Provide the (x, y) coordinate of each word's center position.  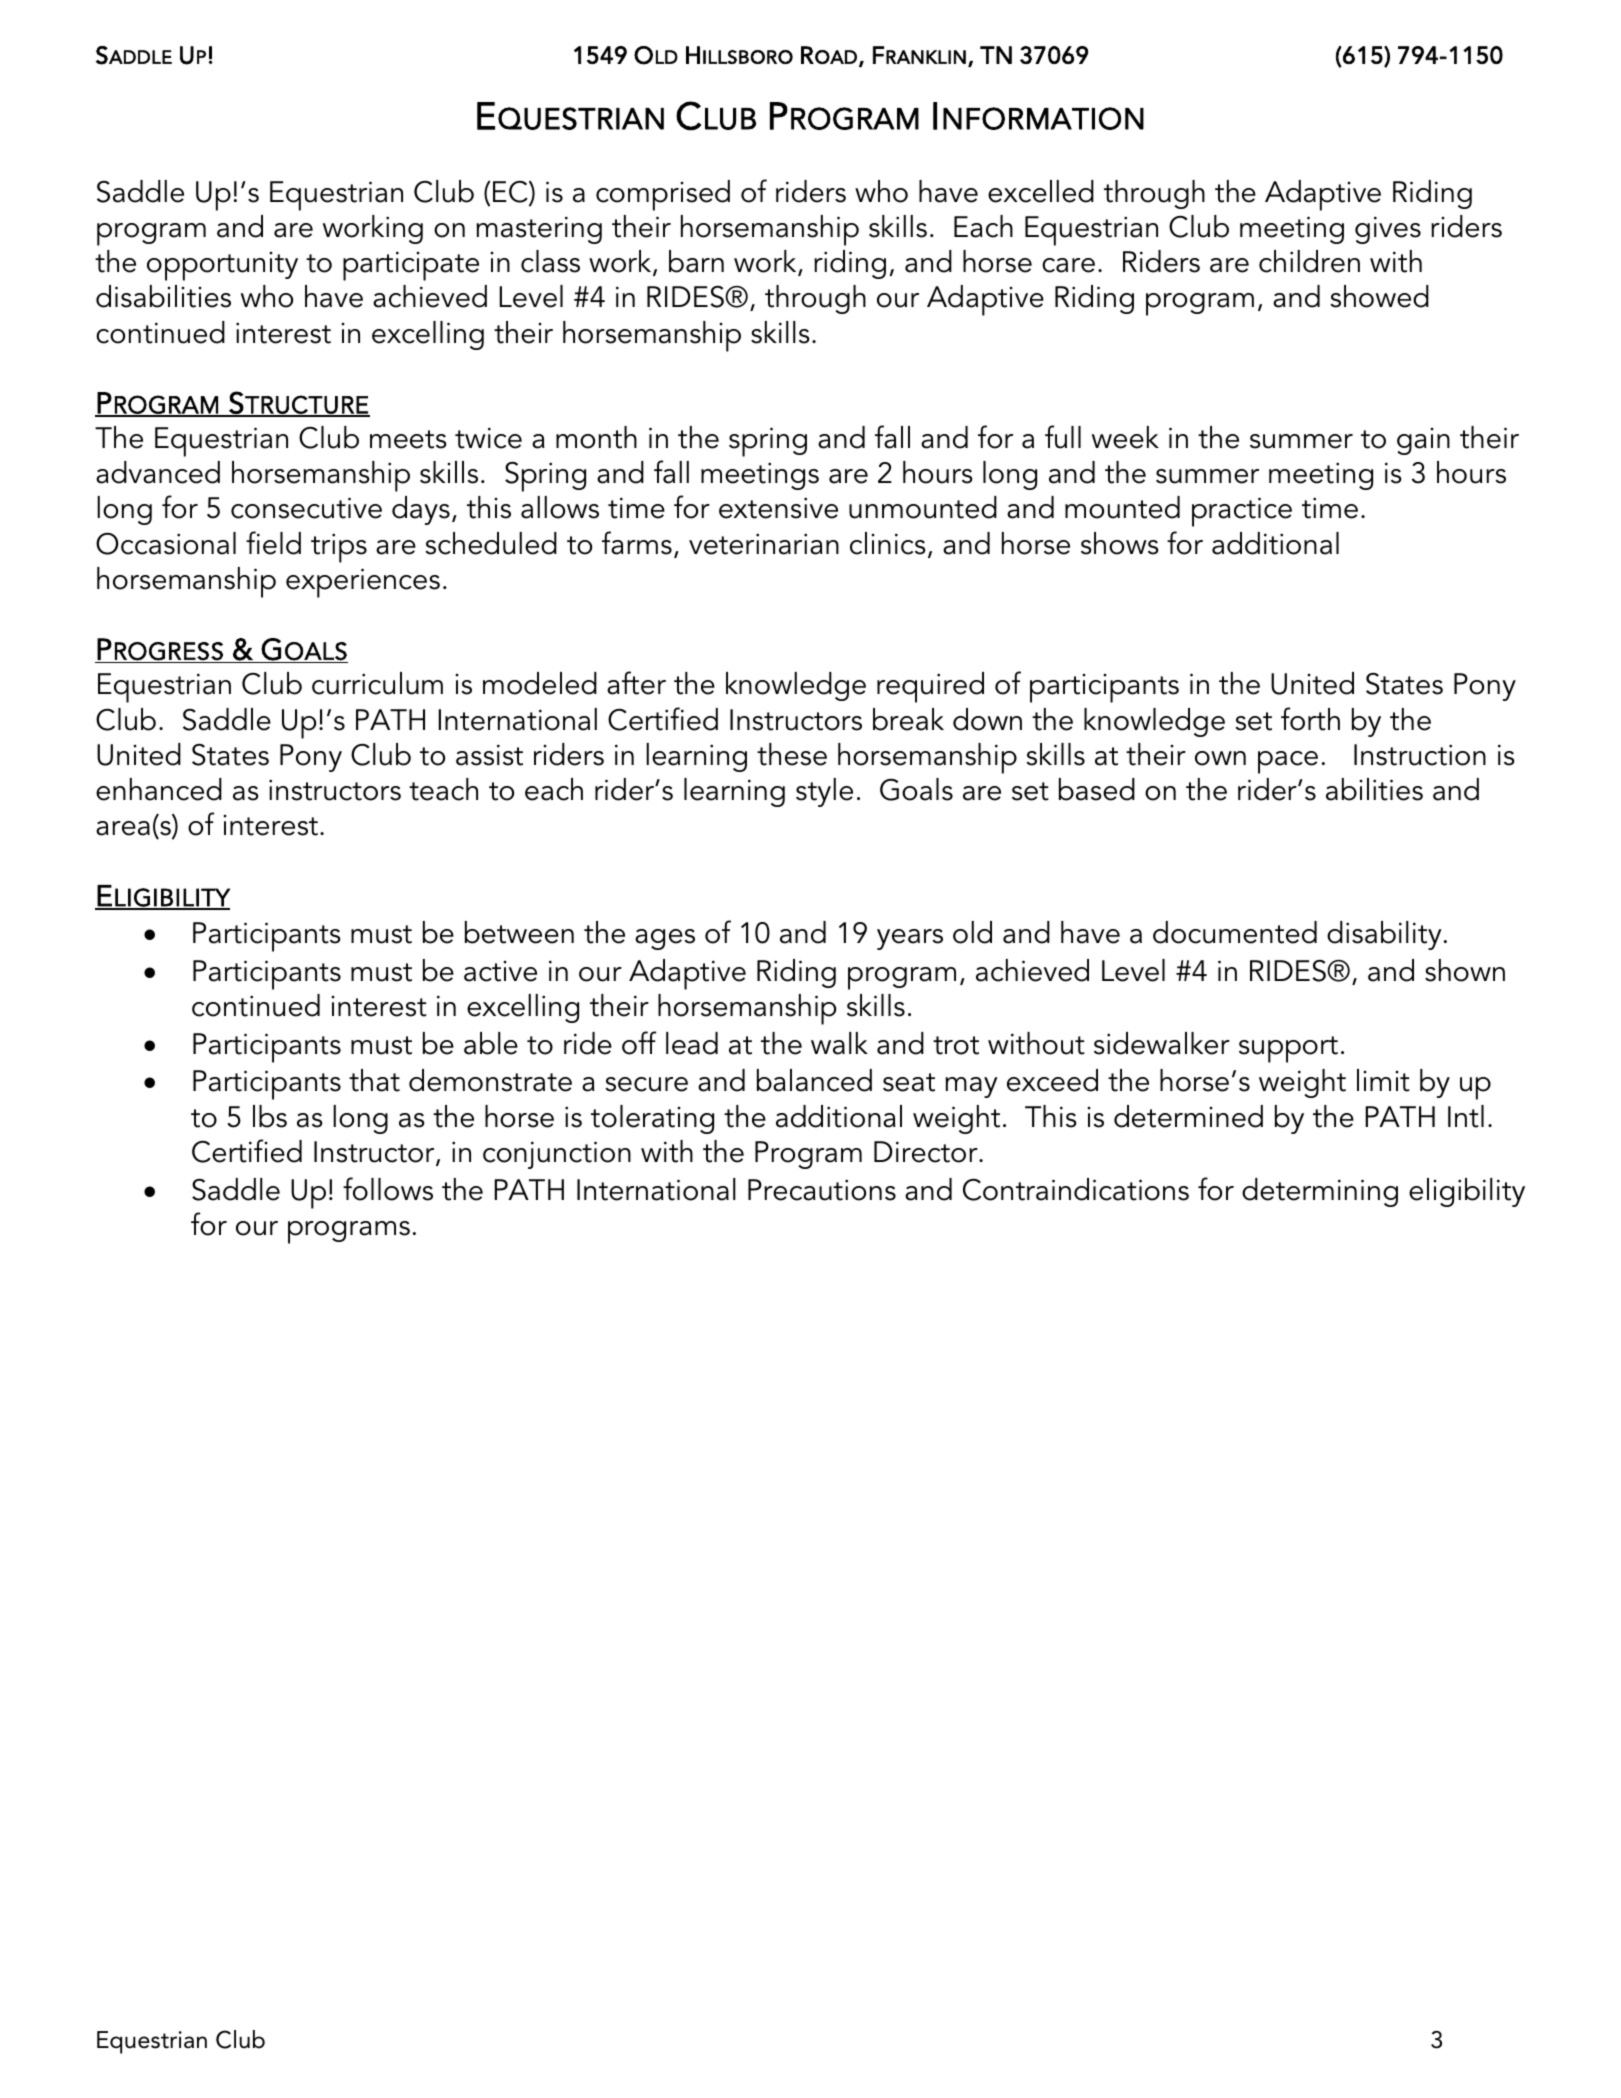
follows (388, 1189)
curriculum (377, 683)
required (930, 687)
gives (1388, 230)
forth (1310, 719)
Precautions (822, 1190)
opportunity (222, 266)
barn (696, 261)
